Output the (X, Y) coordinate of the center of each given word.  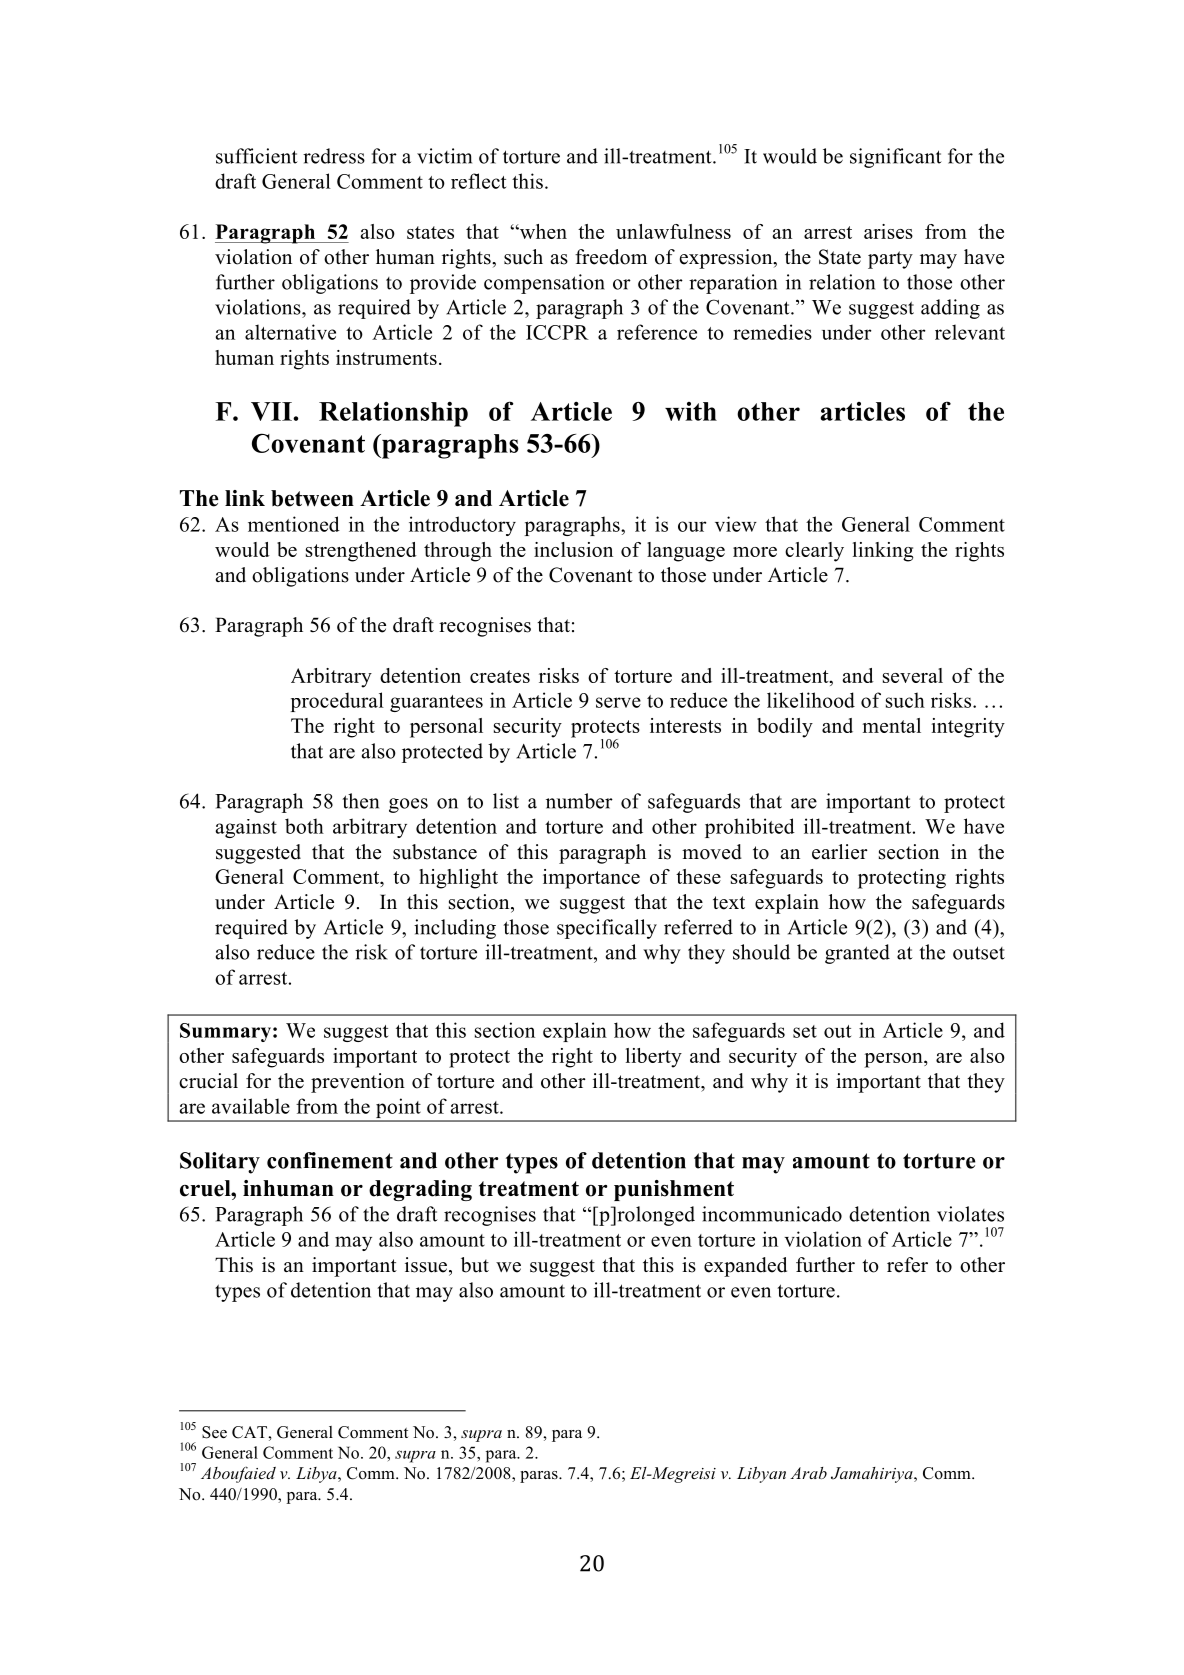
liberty (654, 1058)
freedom (611, 257)
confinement (330, 1160)
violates (970, 1214)
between (312, 498)
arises (888, 231)
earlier (840, 852)
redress (334, 156)
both (304, 826)
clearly (814, 552)
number (579, 801)
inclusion (573, 549)
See (214, 1432)
